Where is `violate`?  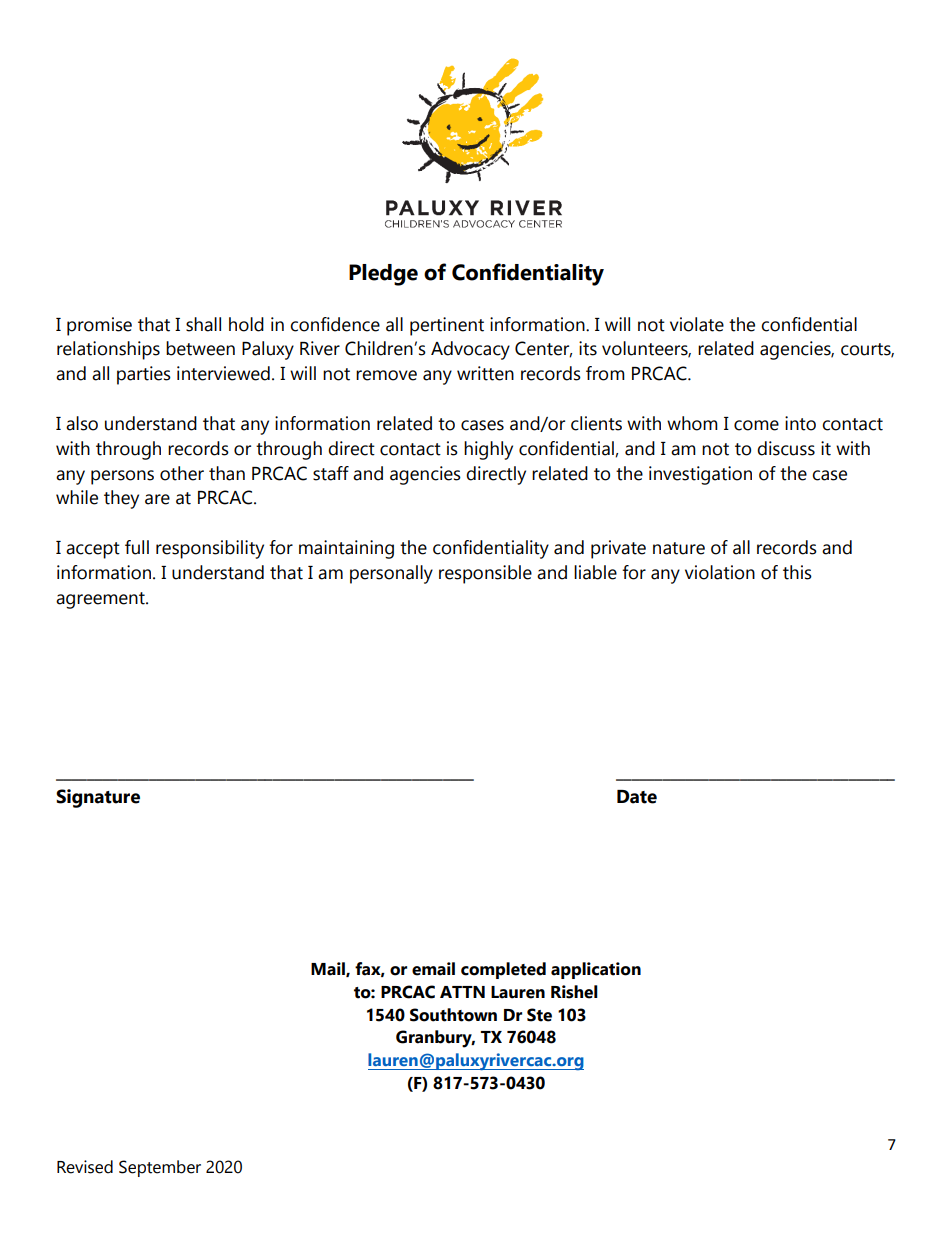 violate is located at coordinates (697, 324).
